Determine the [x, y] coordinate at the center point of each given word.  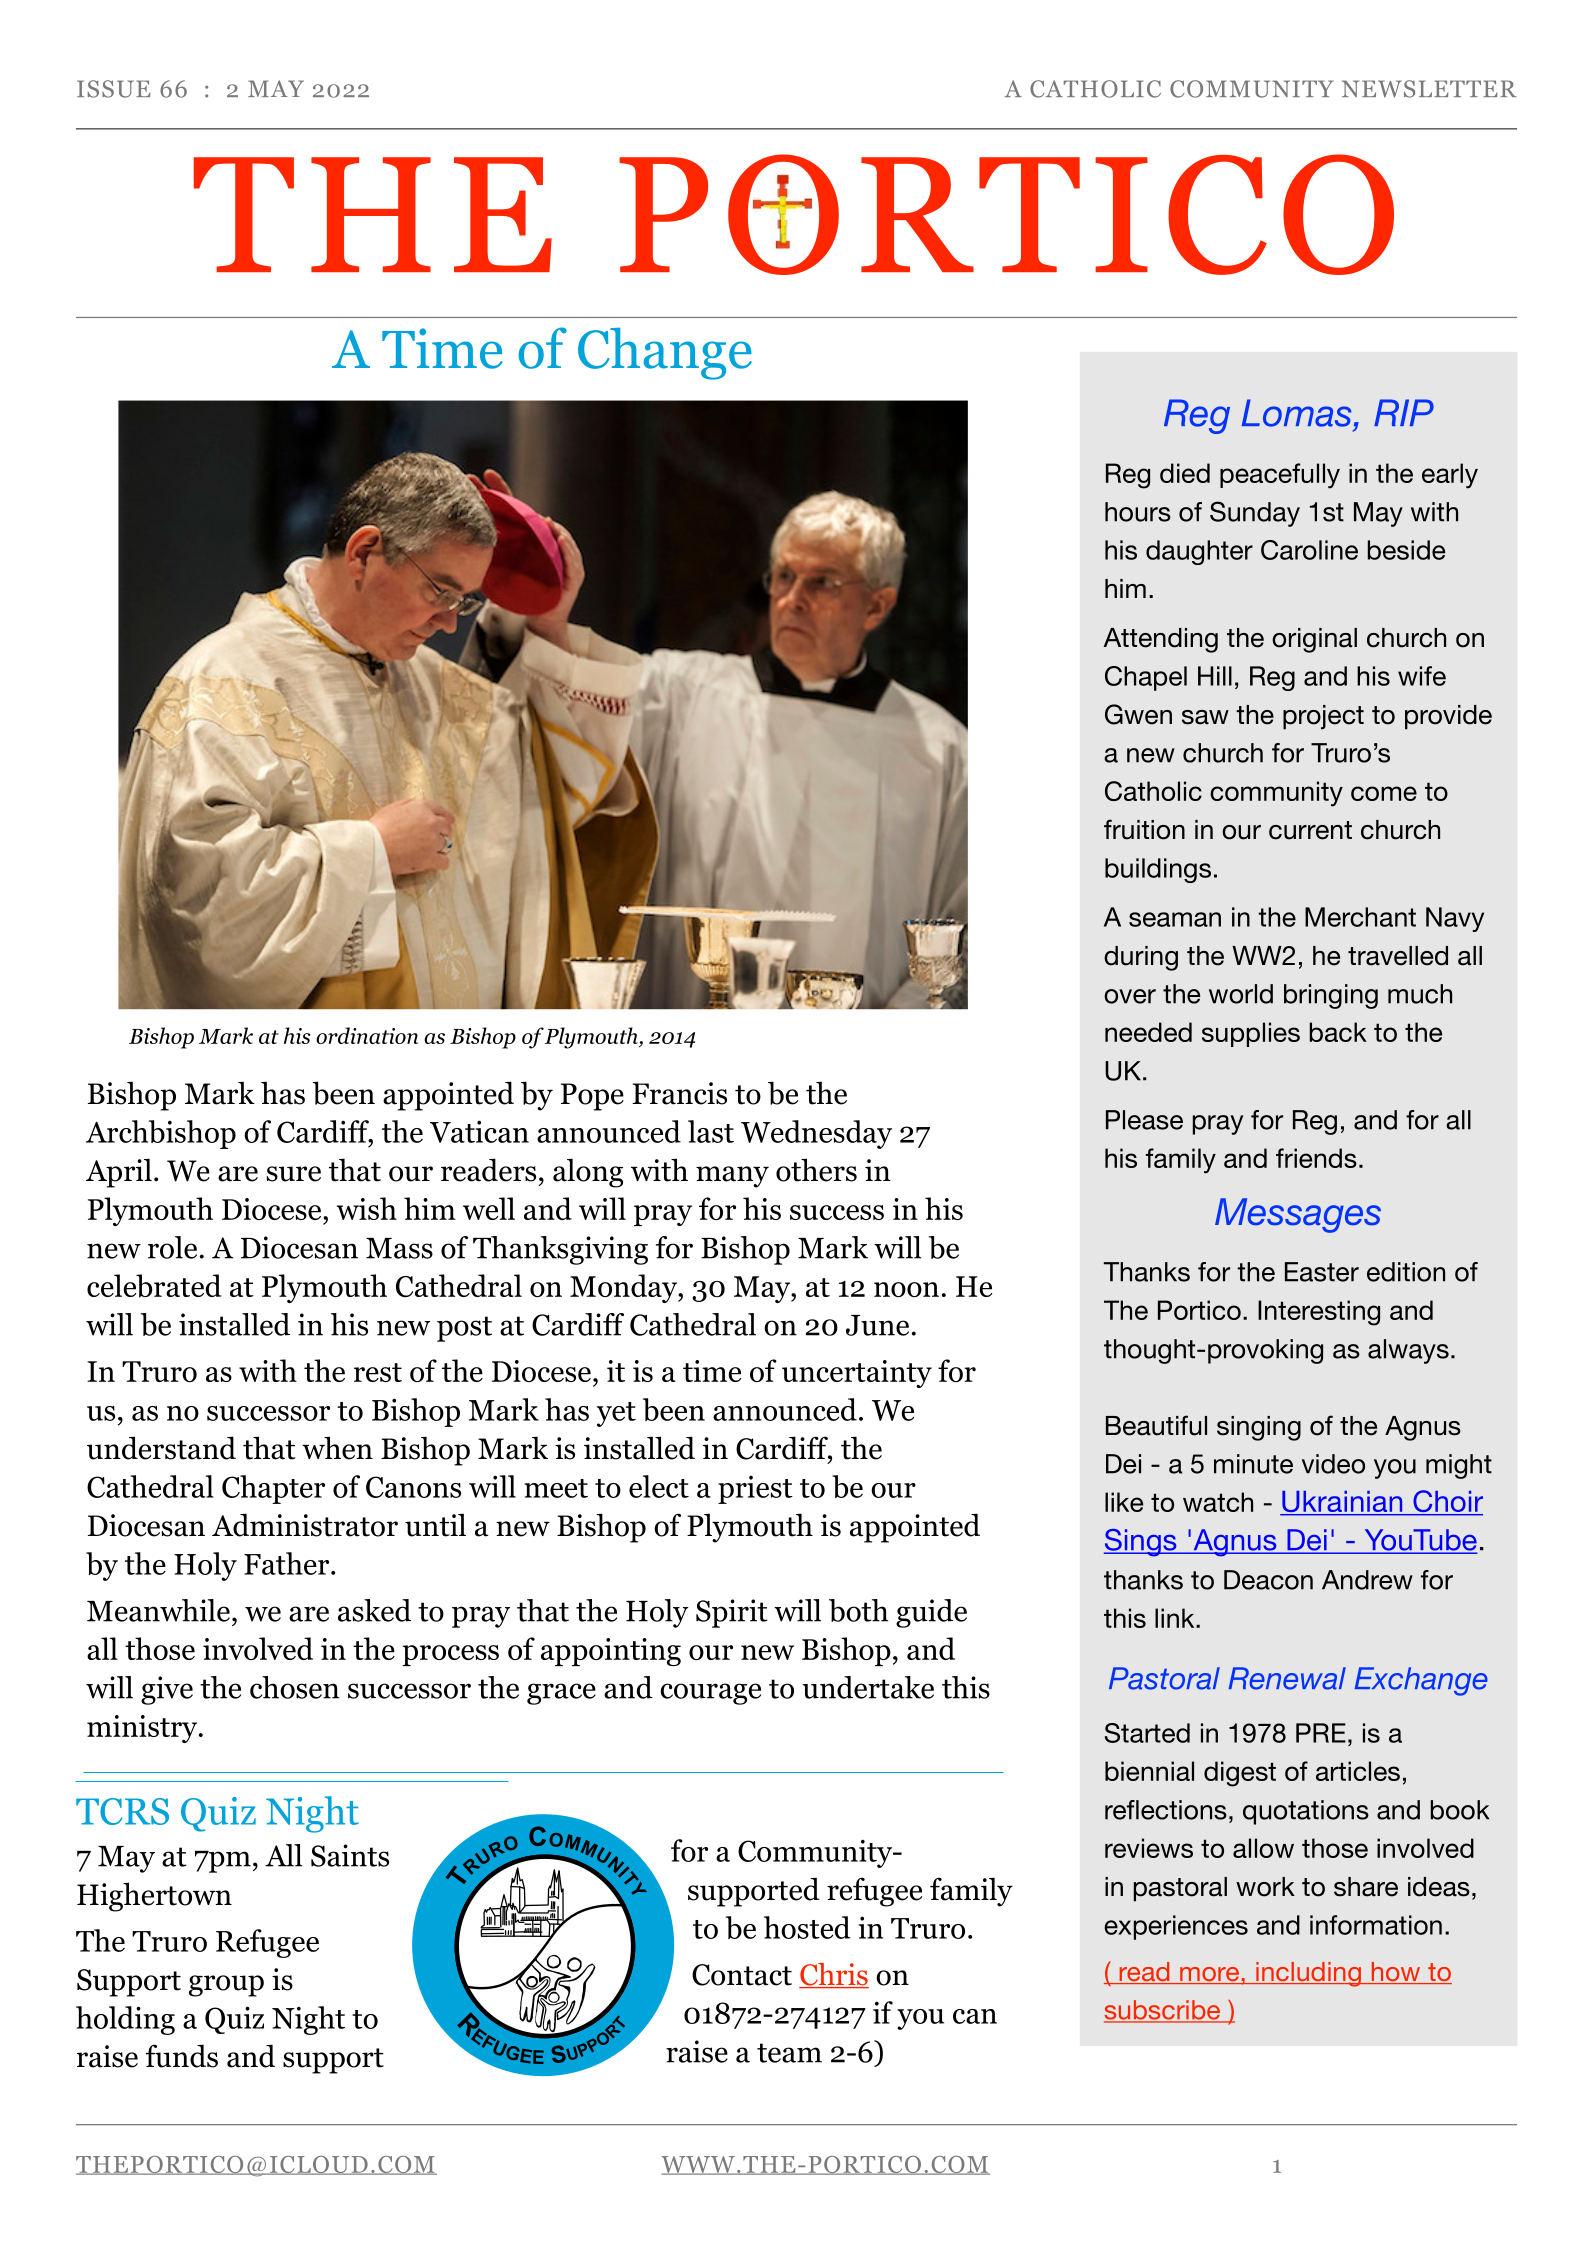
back [1338, 1032]
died [1185, 473]
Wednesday [816, 1134]
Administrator [305, 1525]
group [226, 1986]
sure [294, 1174]
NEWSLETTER [1429, 89]
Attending [1160, 640]
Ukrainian [1342, 1503]
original [1314, 640]
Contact [742, 1975]
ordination [367, 1035]
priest [755, 1490]
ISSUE [113, 89]
